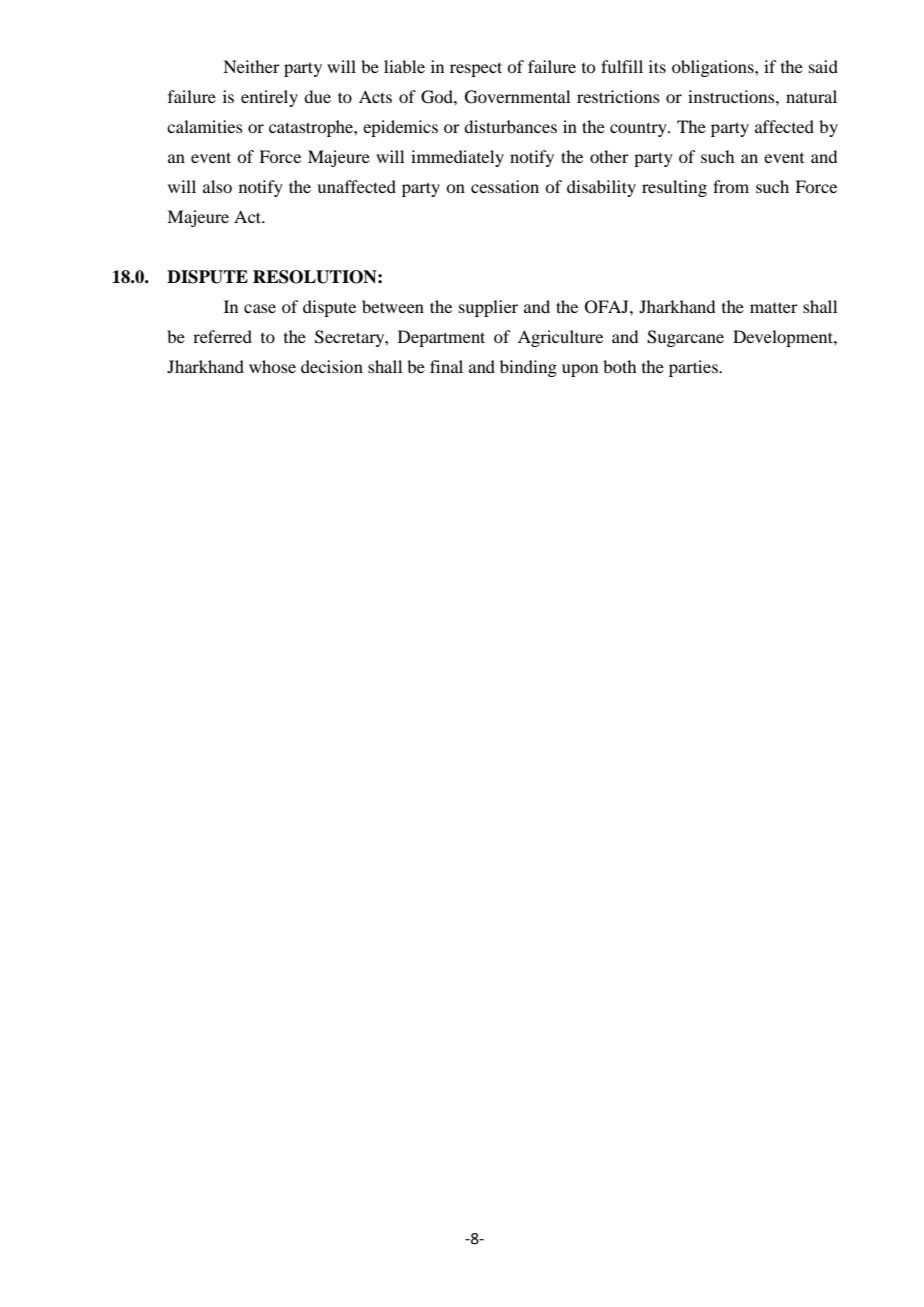  I want to click on cessation, so click(505, 186).
